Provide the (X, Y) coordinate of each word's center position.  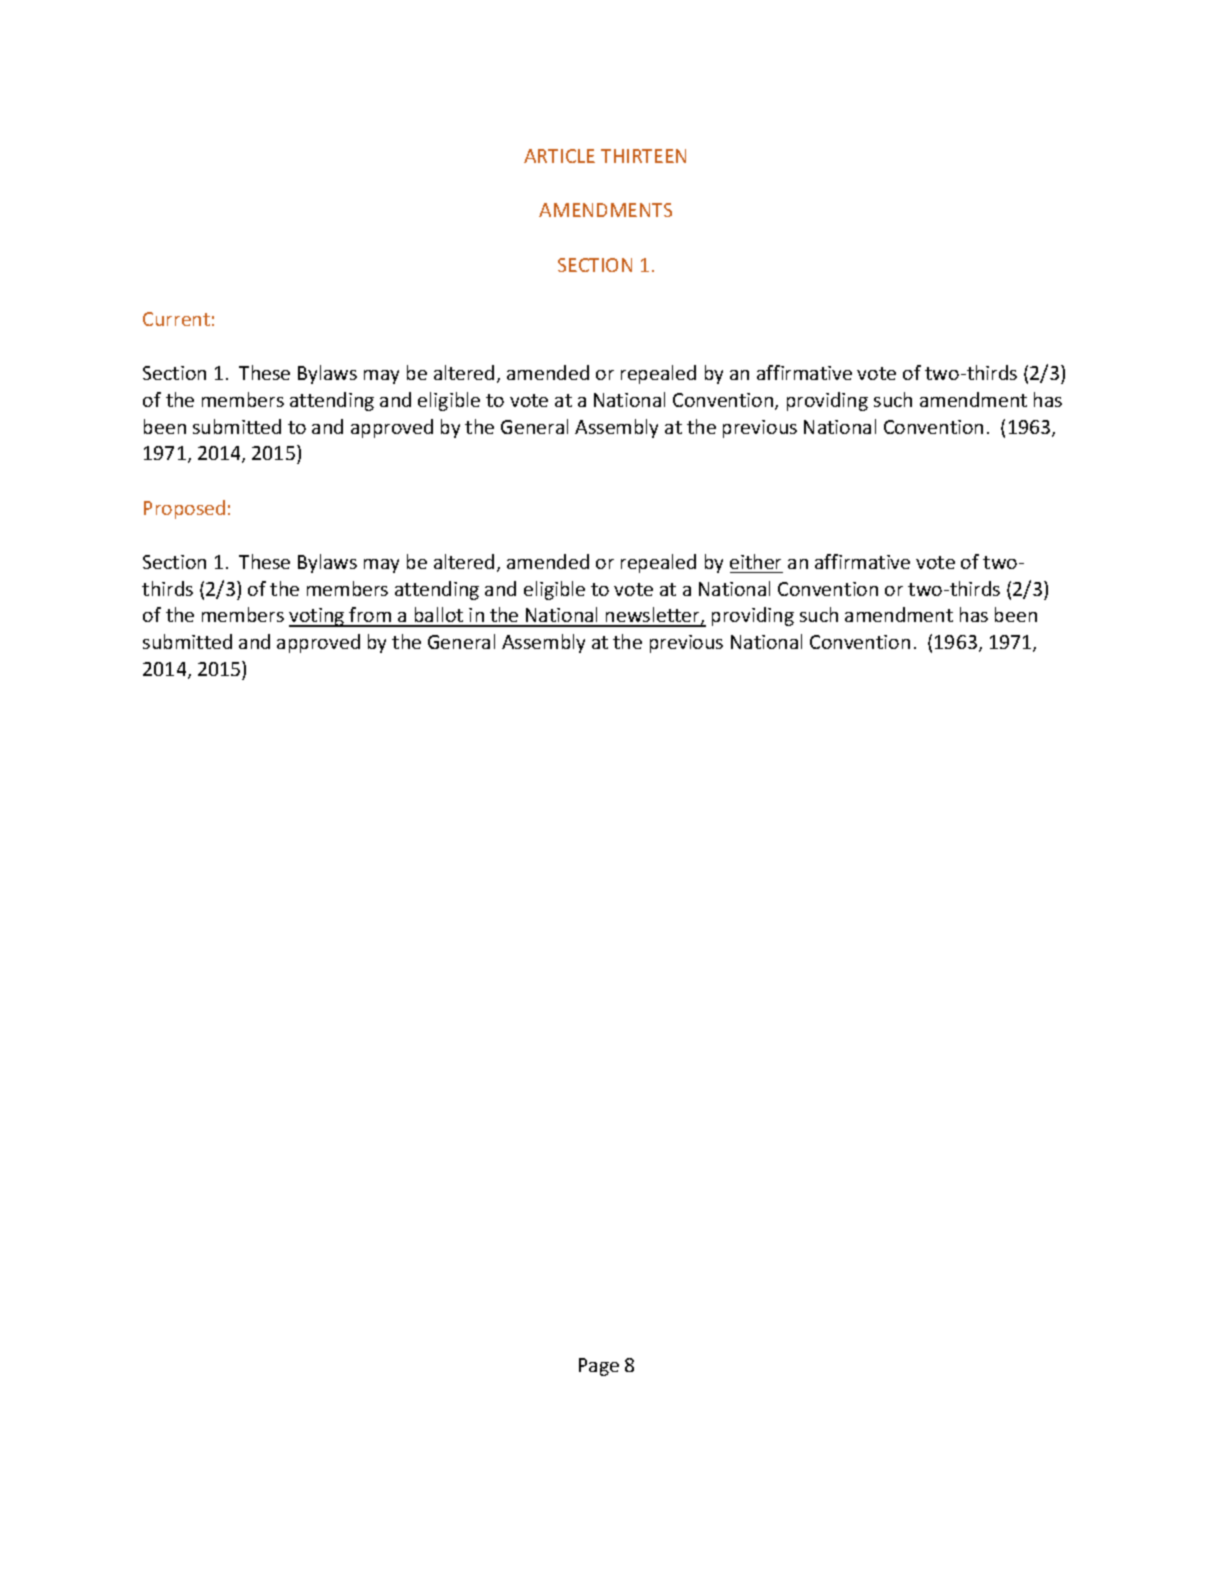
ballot (439, 616)
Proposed (184, 509)
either (755, 561)
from (371, 616)
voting (318, 617)
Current (176, 319)
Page (599, 1367)
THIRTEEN (643, 156)
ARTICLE (559, 156)
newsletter (653, 616)
